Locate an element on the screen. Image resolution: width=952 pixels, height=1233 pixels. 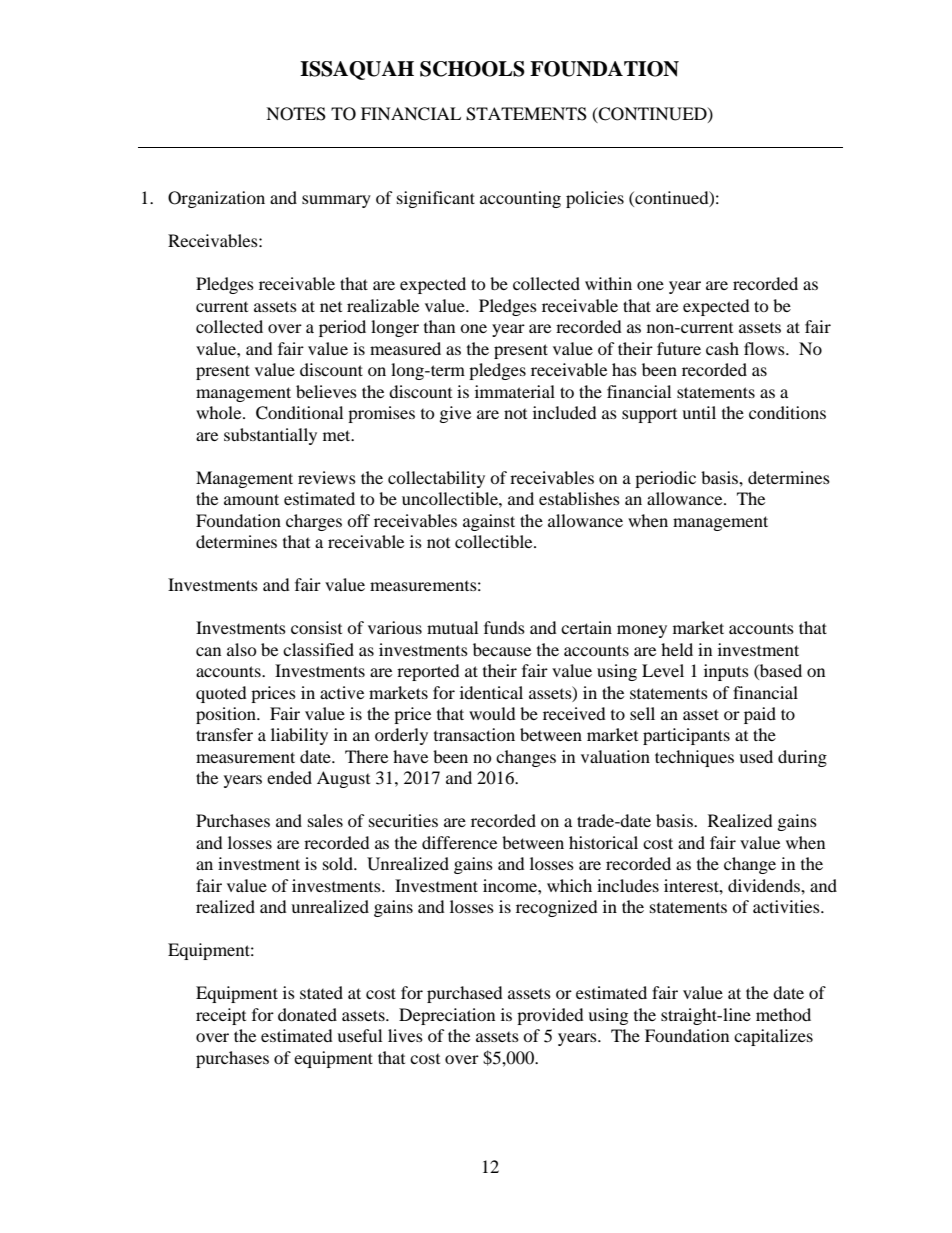
net is located at coordinates (331, 307).
